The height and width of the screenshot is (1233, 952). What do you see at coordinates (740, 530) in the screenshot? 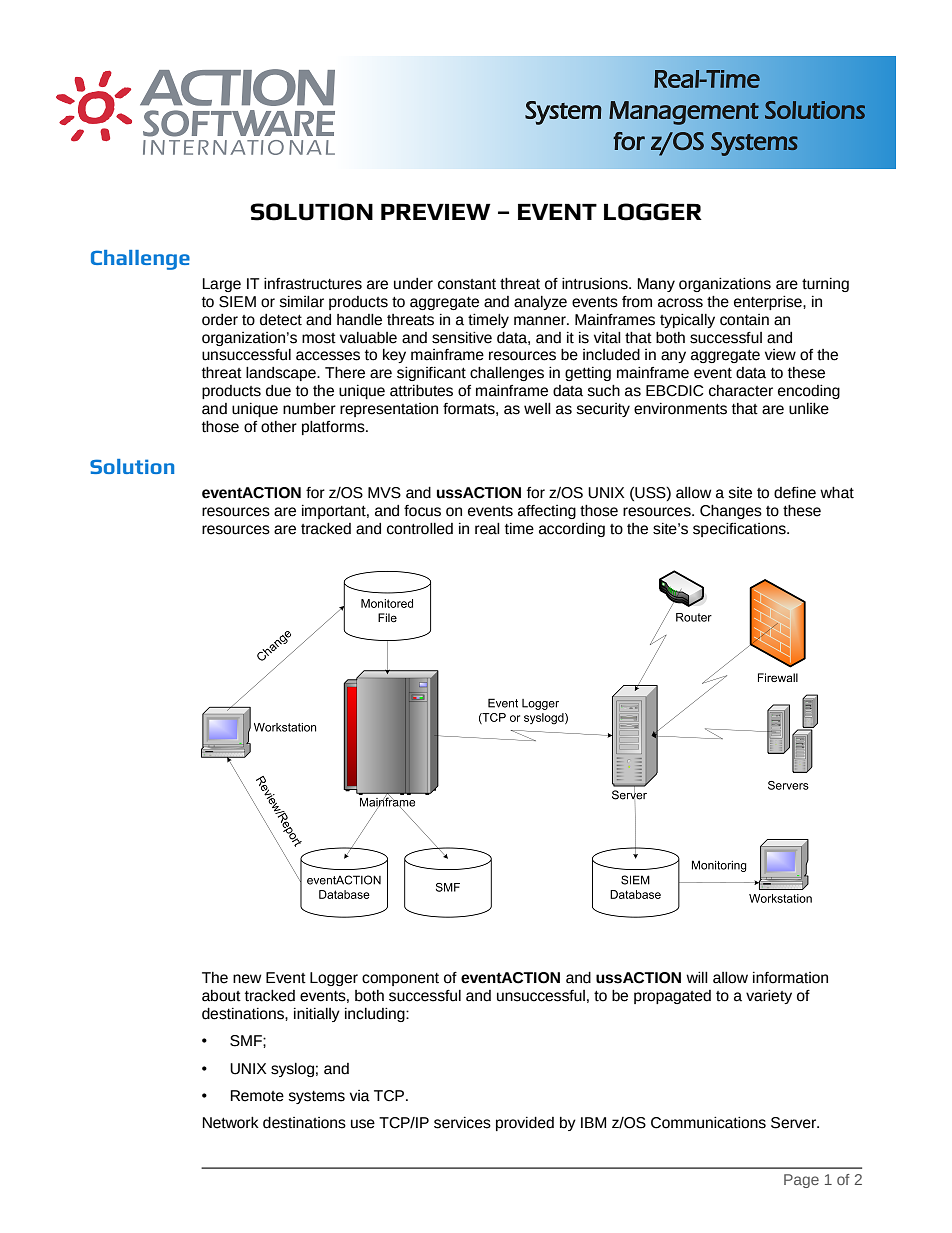
I see `specifications` at bounding box center [740, 530].
